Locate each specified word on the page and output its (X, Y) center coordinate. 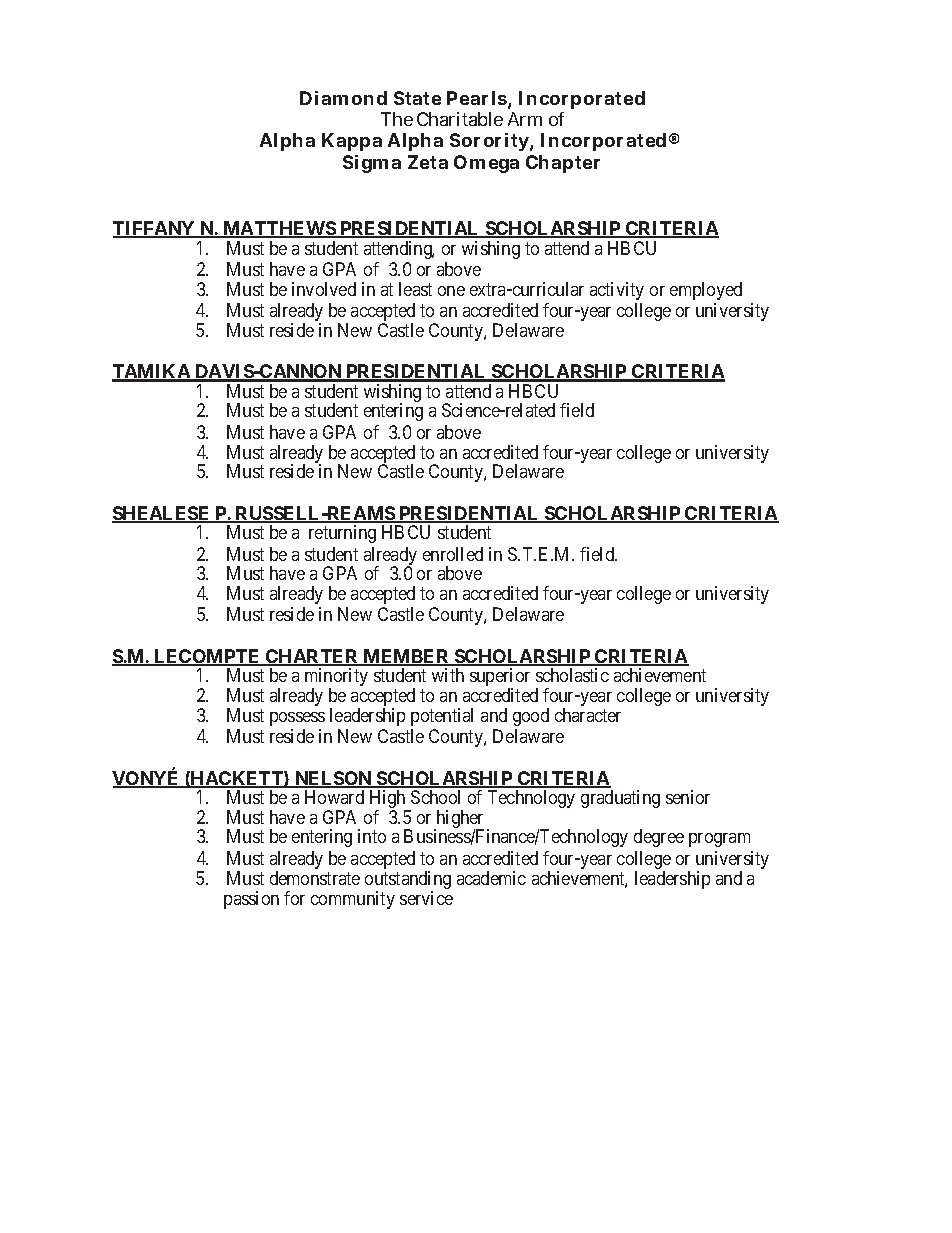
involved (324, 289)
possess (297, 719)
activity (617, 291)
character (588, 715)
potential (442, 717)
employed (706, 291)
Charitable (460, 119)
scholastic (572, 675)
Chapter (563, 164)
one (451, 291)
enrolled (453, 554)
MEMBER (406, 657)
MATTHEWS (279, 229)
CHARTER (312, 657)
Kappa (352, 142)
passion (251, 900)
